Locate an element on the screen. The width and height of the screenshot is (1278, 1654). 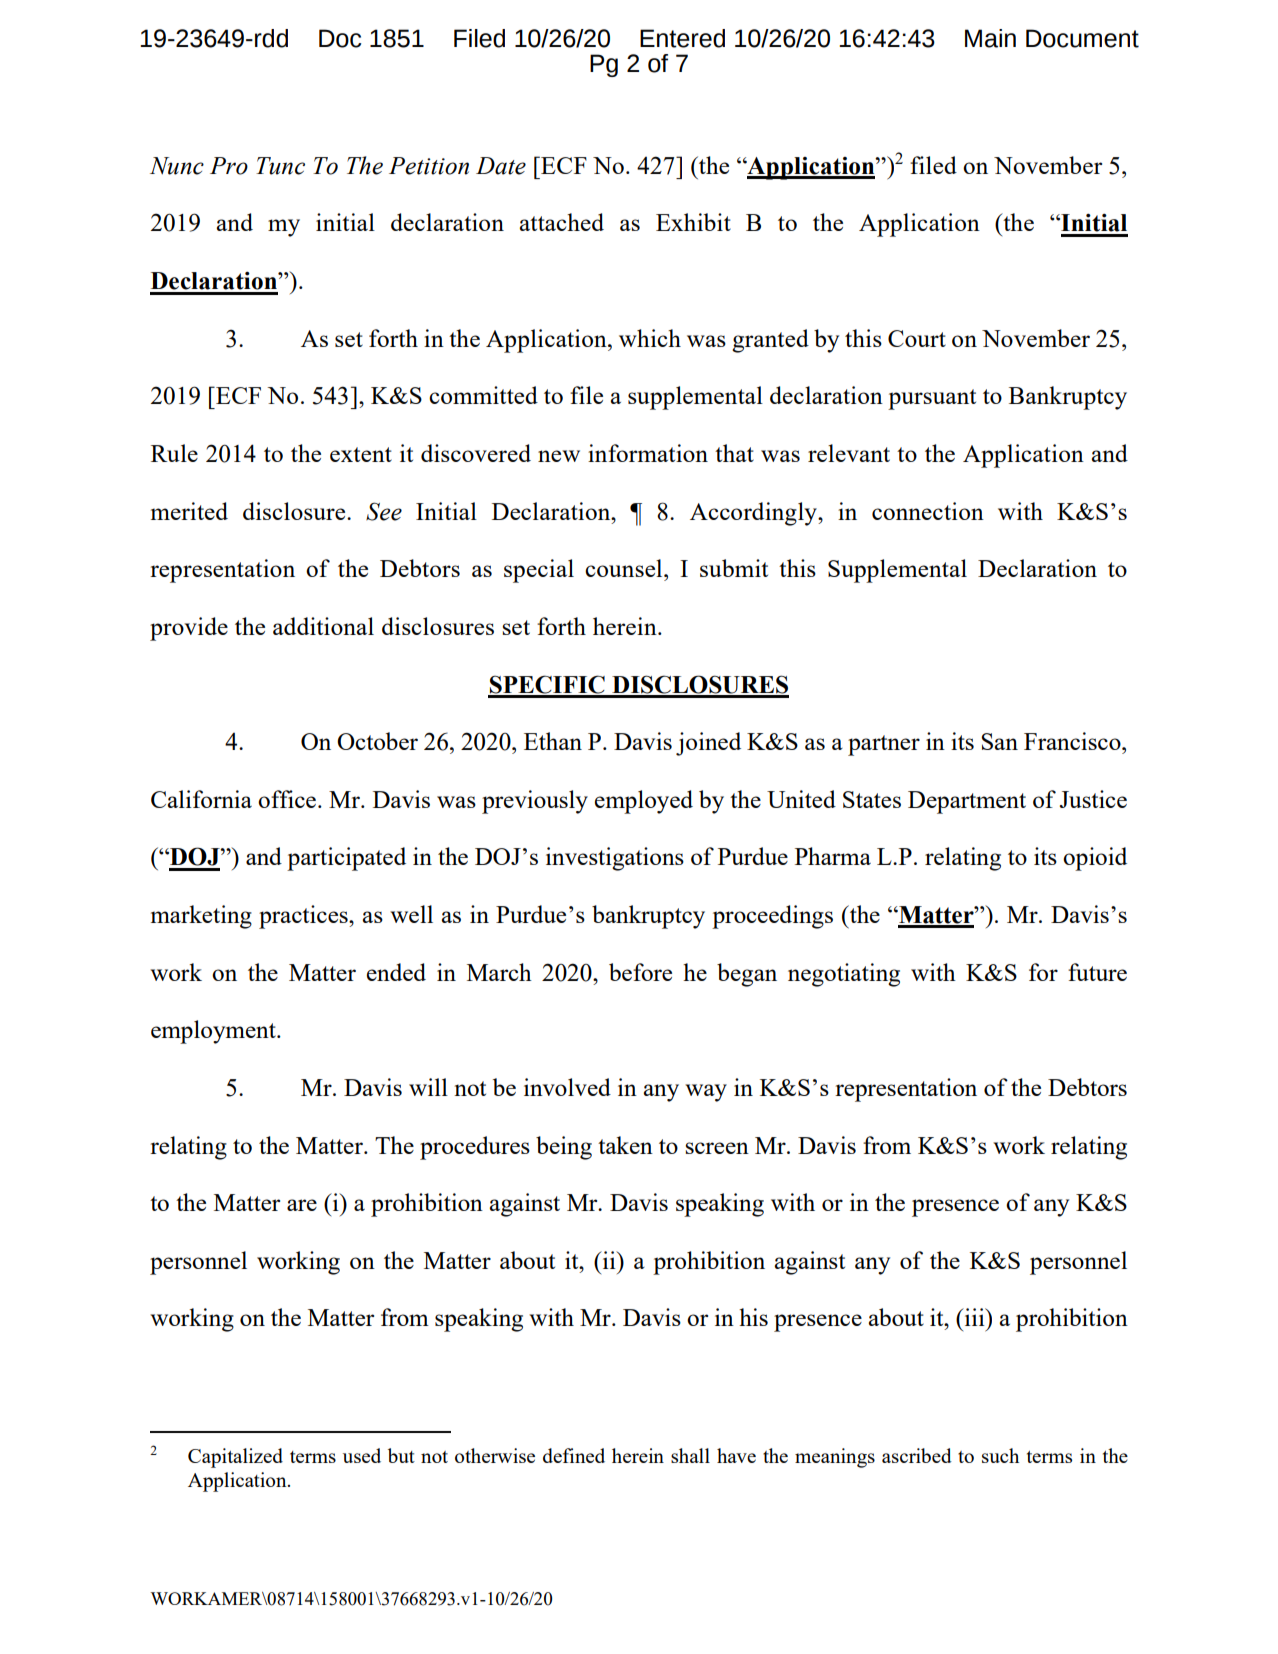
San is located at coordinates (999, 741).
